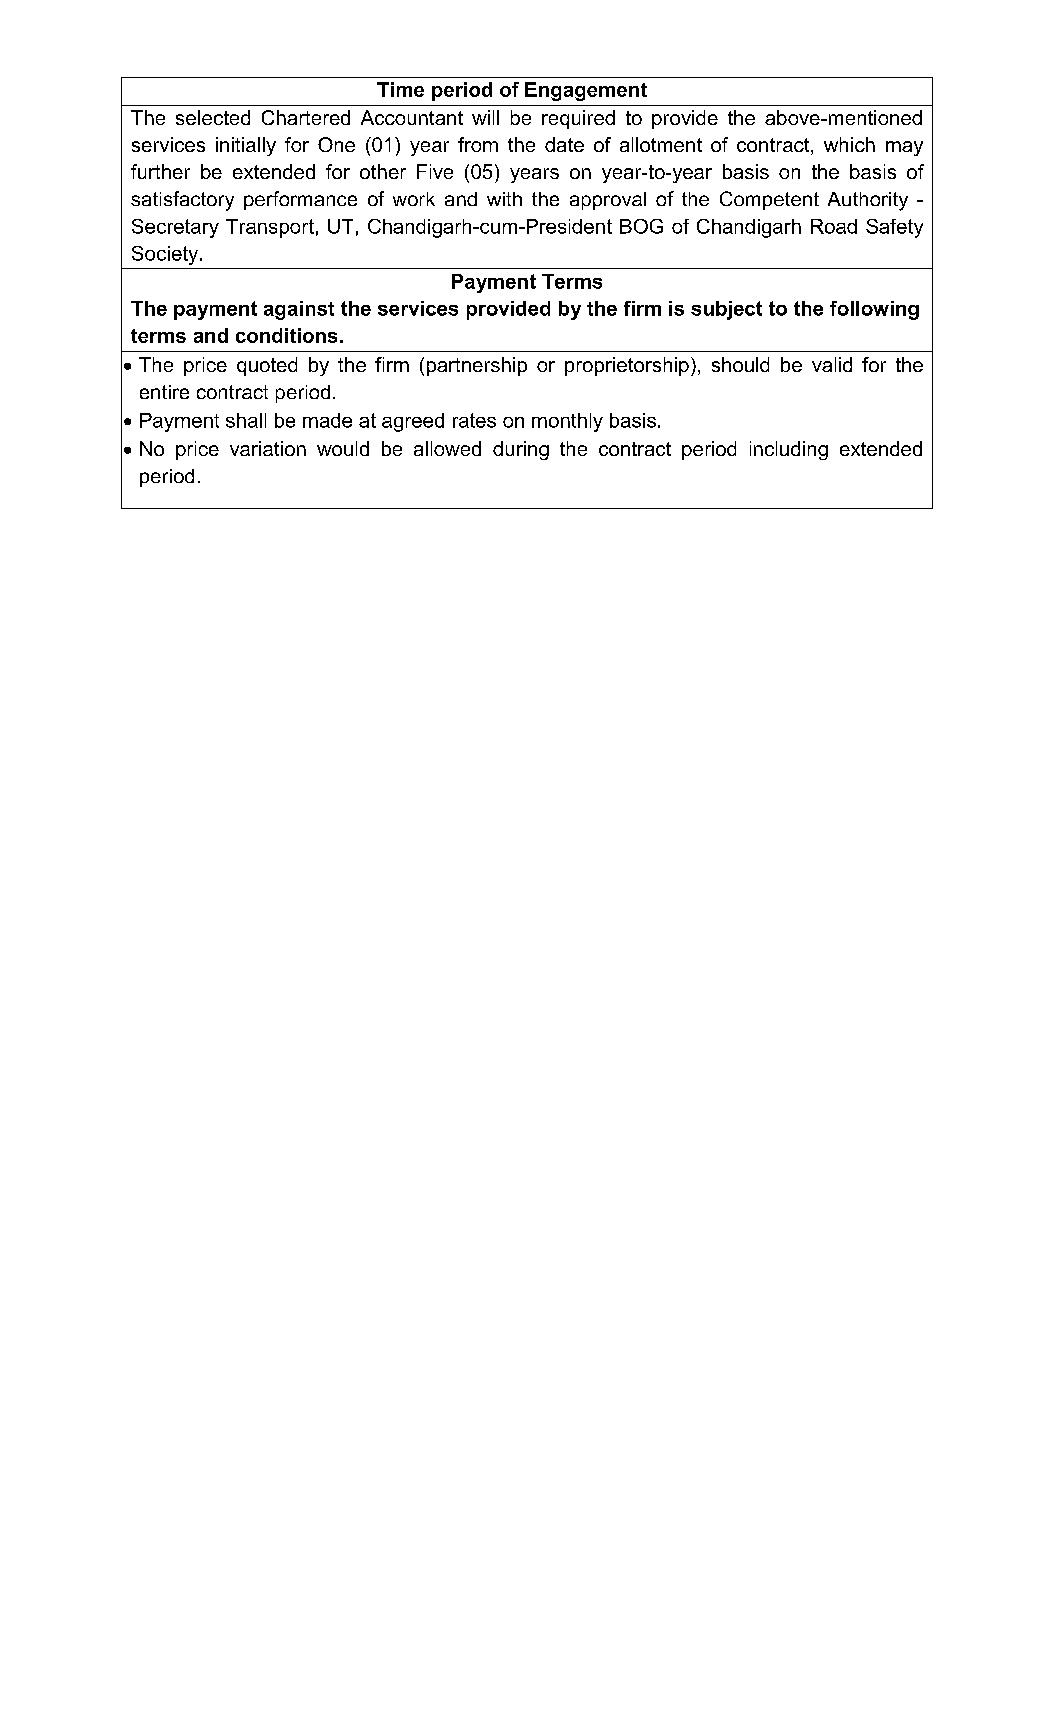 This document has height=1723, width=1046. Describe the element at coordinates (874, 310) in the document. I see `following` at that location.
